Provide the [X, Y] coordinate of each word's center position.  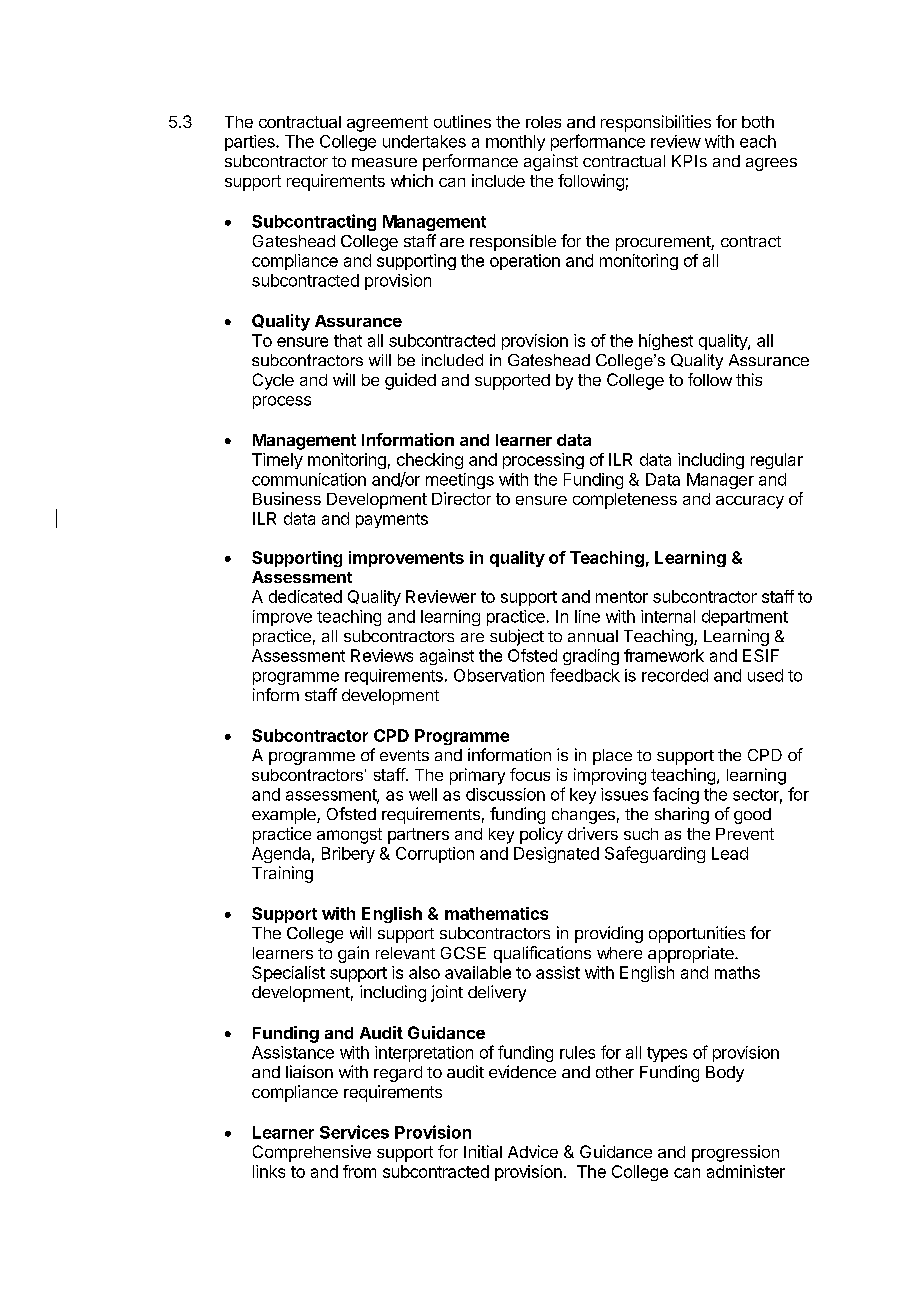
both [758, 122]
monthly [515, 143]
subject [517, 637]
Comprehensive [312, 1153]
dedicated [305, 596]
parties [251, 143]
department [745, 618]
